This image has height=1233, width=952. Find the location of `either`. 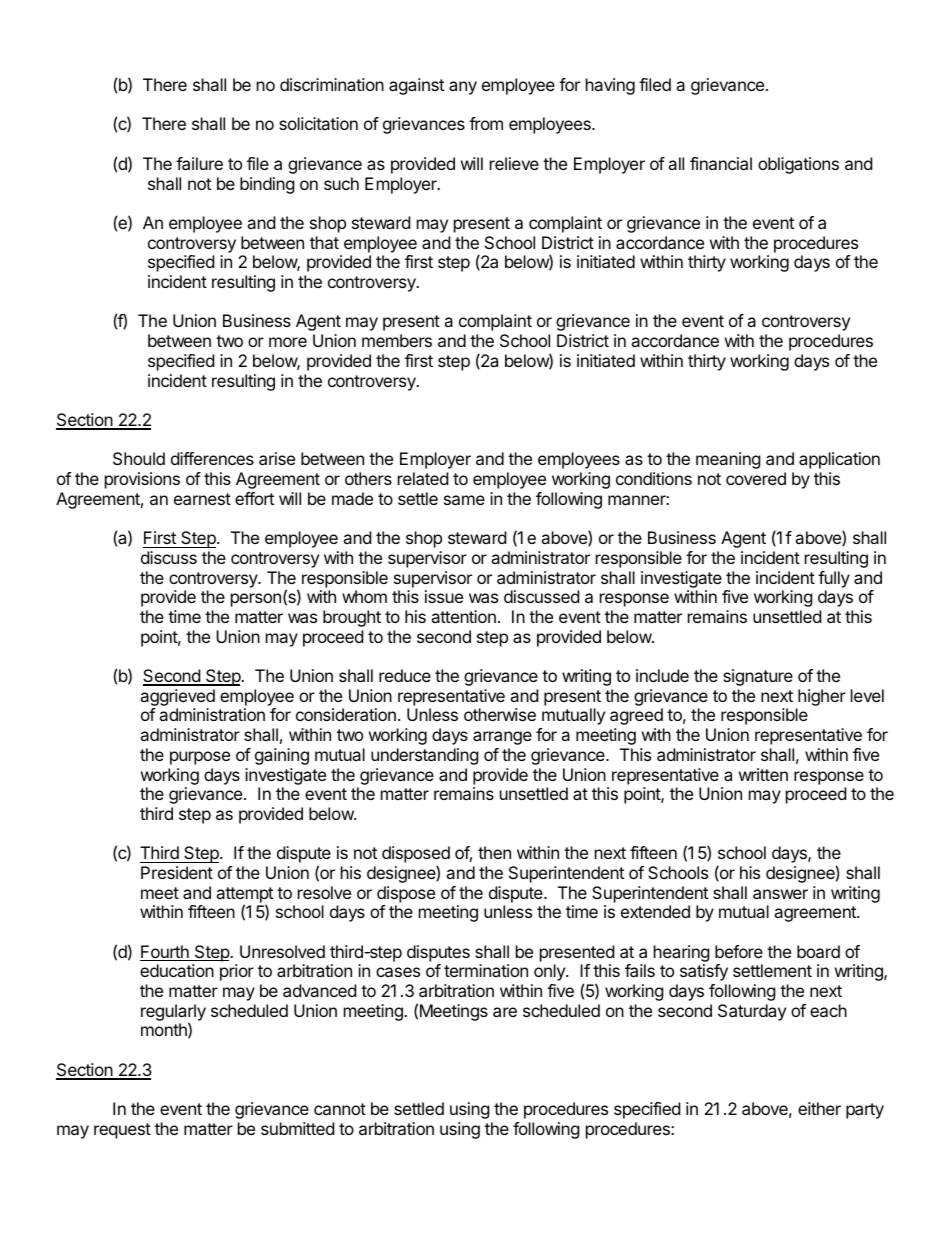

either is located at coordinates (819, 1108).
